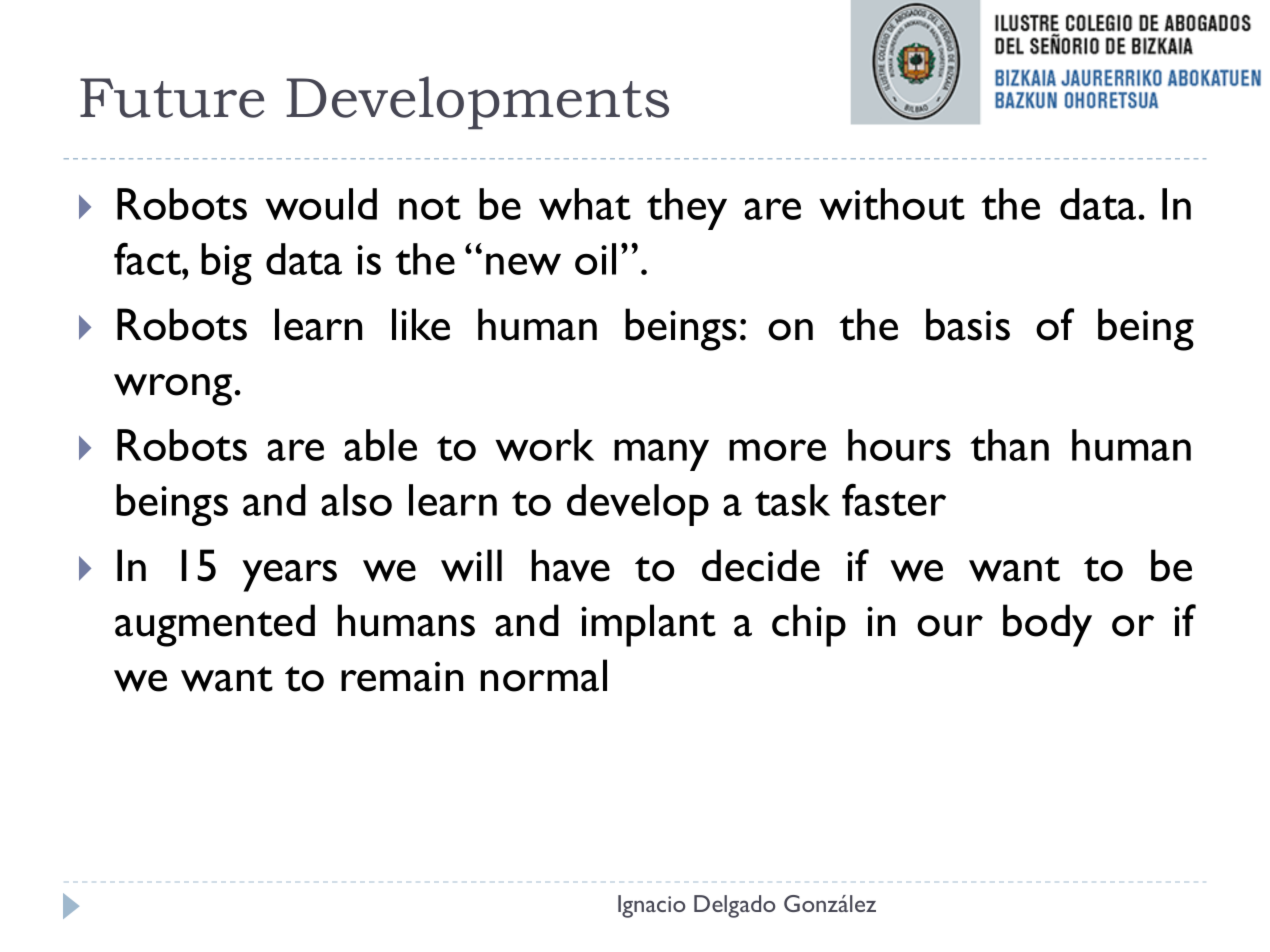  I want to click on body, so click(1047, 625).
